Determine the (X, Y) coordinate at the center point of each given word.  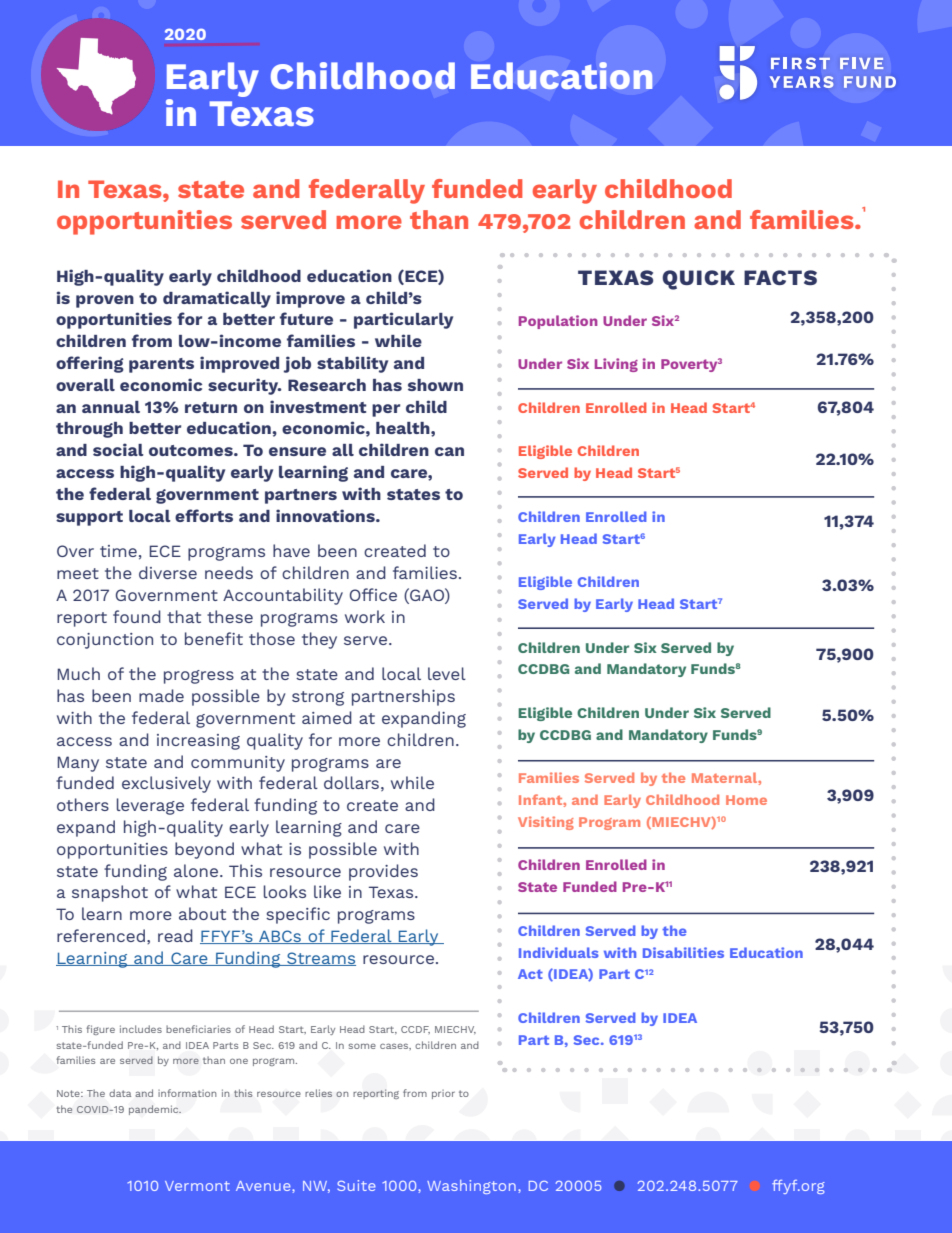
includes (141, 1029)
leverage (150, 806)
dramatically (217, 299)
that (184, 616)
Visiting (546, 823)
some (362, 1046)
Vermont (197, 1186)
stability (352, 364)
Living (616, 365)
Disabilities (683, 952)
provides (383, 872)
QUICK (698, 280)
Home (746, 800)
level (447, 673)
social (118, 449)
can (449, 451)
